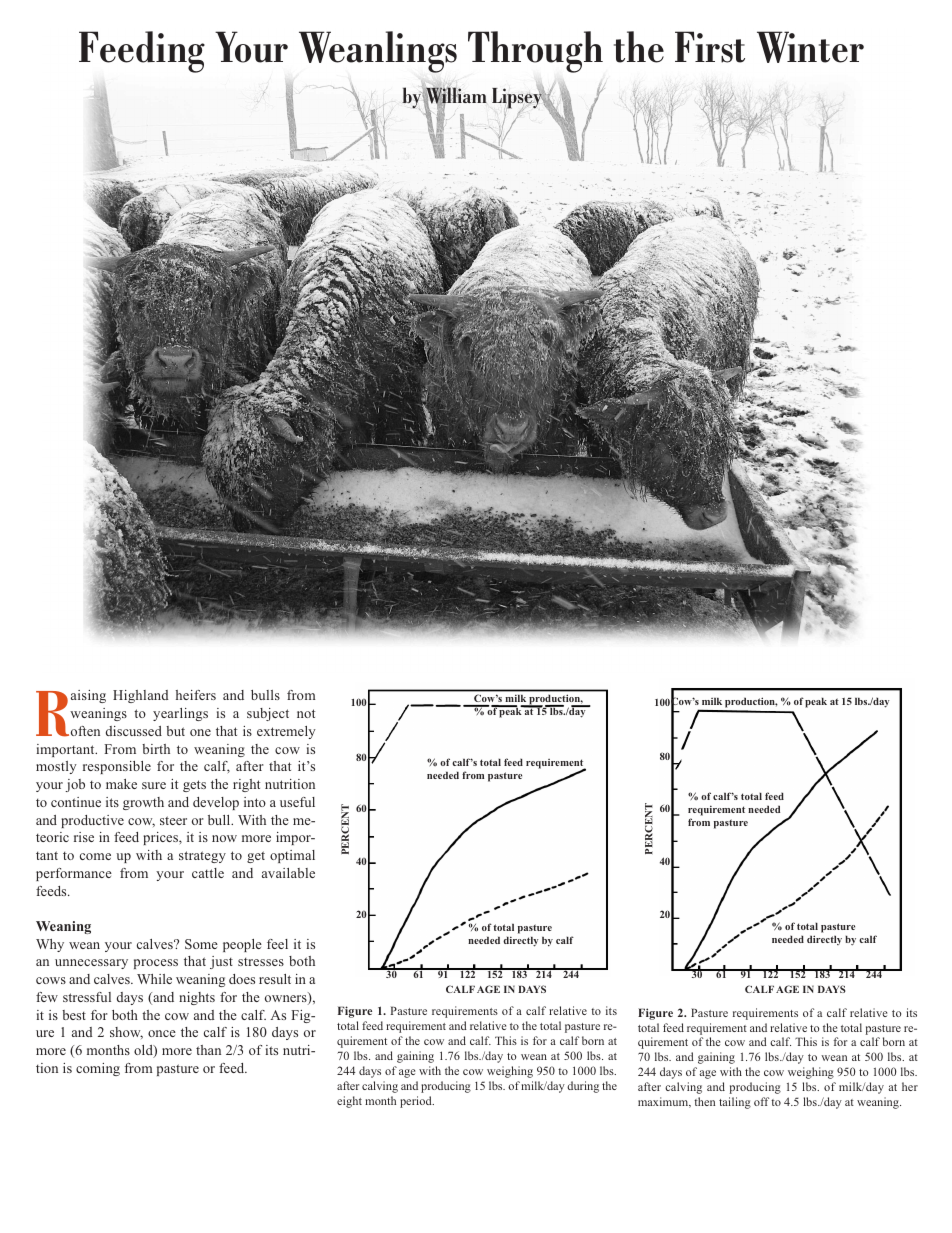 The width and height of the page is (952, 1233). What do you see at coordinates (268, 714) in the page?
I see `subject` at bounding box center [268, 714].
